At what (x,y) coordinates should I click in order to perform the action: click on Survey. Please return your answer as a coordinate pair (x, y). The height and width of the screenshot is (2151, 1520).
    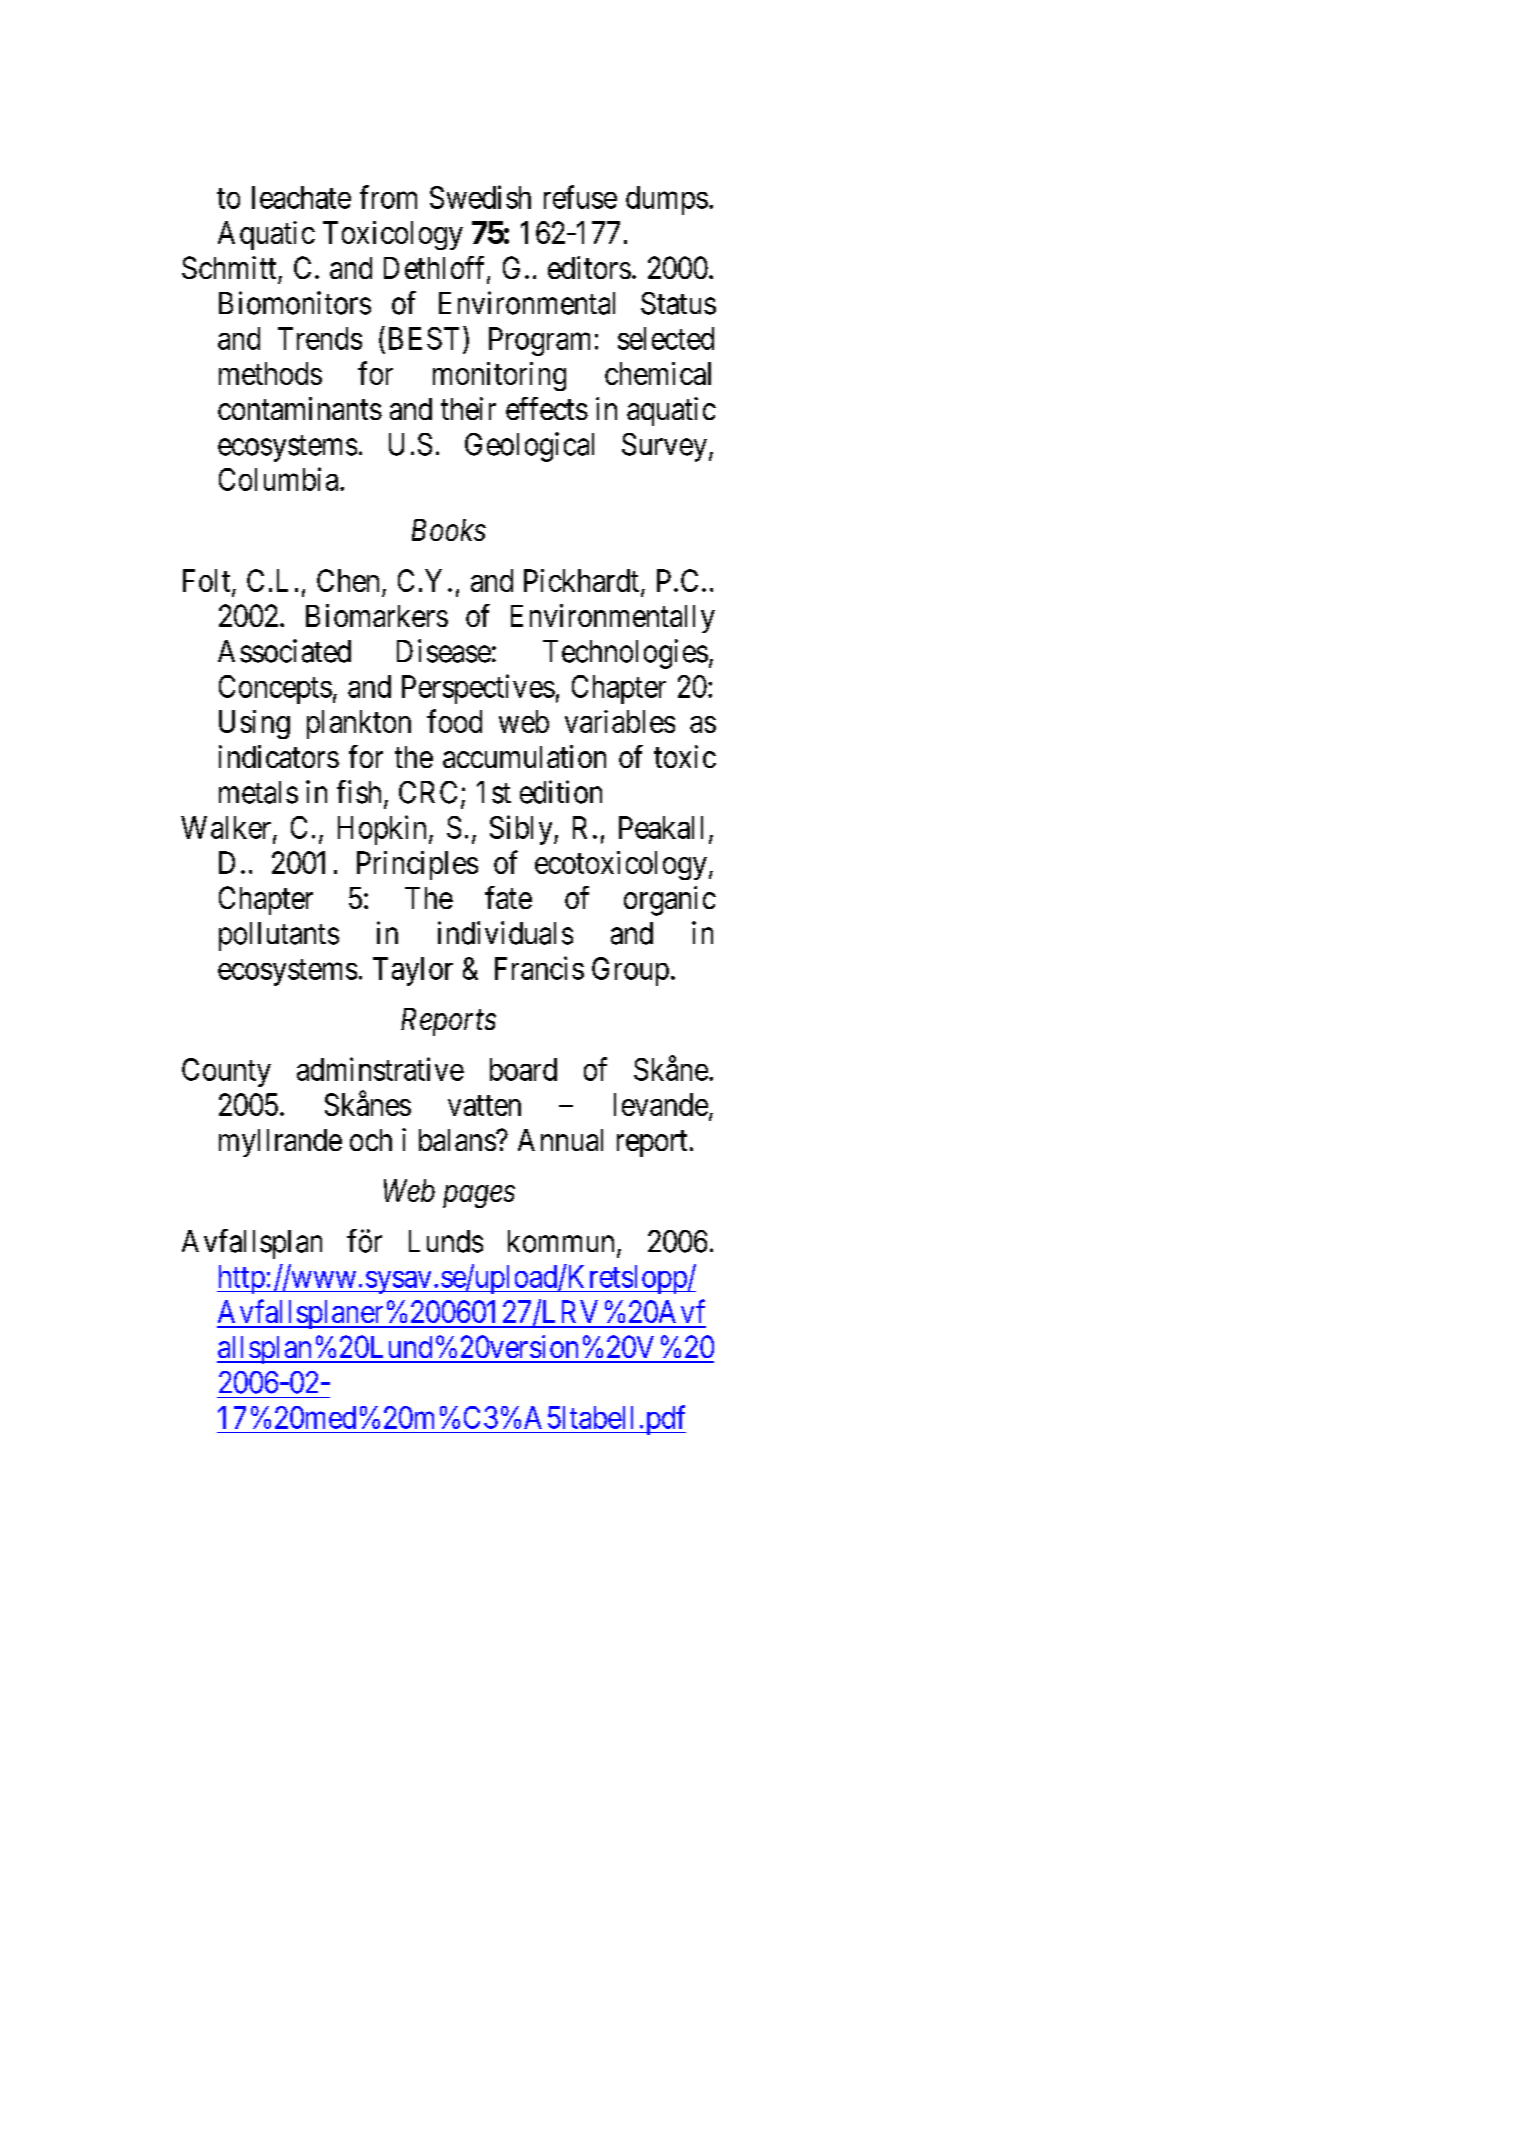
    Looking at the image, I should click on (666, 447).
